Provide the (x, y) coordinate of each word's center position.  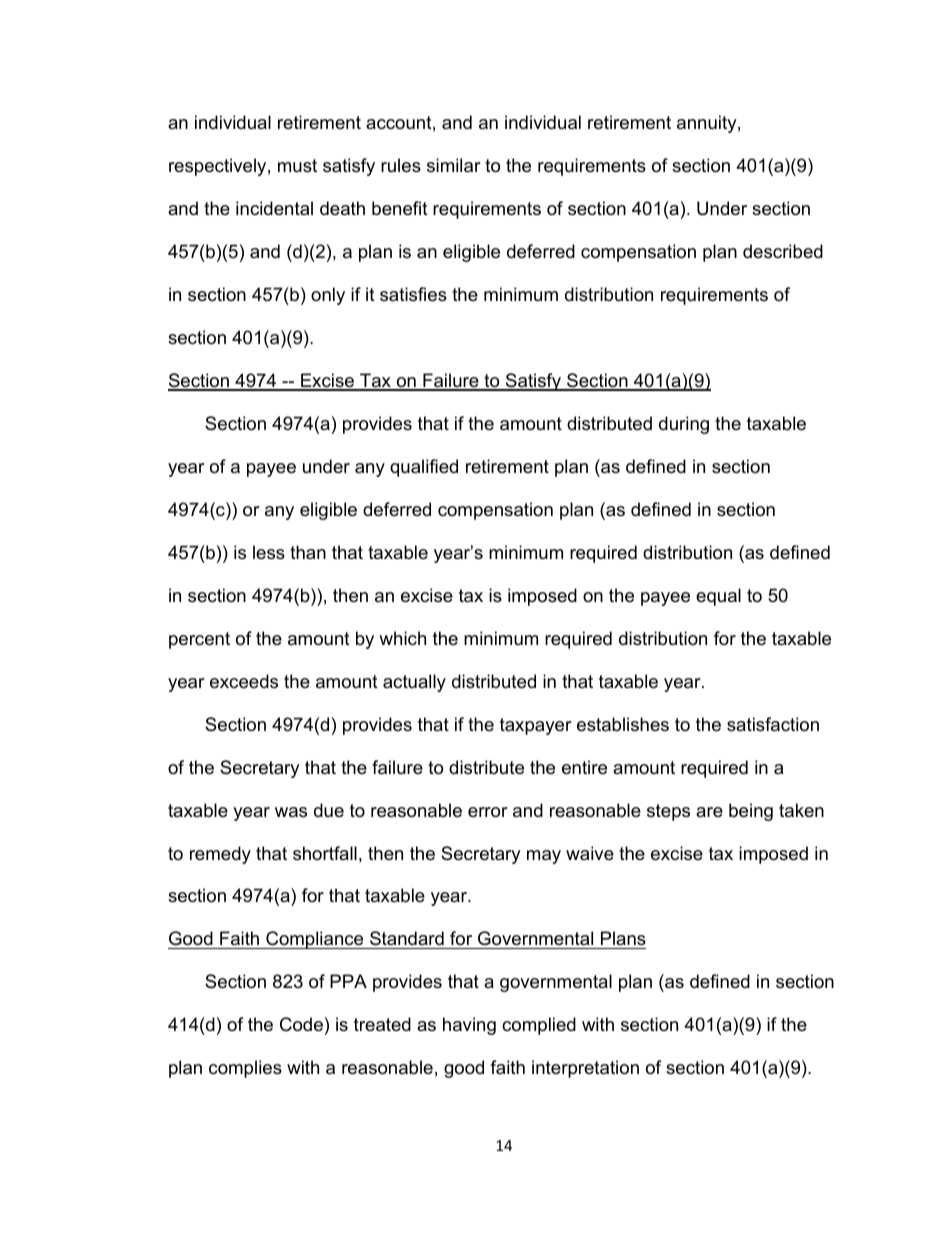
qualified (424, 468)
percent (199, 640)
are (709, 812)
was (291, 812)
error (488, 812)
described (783, 251)
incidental (274, 208)
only (328, 296)
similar (454, 165)
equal (718, 597)
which (402, 638)
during (684, 425)
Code (301, 1024)
